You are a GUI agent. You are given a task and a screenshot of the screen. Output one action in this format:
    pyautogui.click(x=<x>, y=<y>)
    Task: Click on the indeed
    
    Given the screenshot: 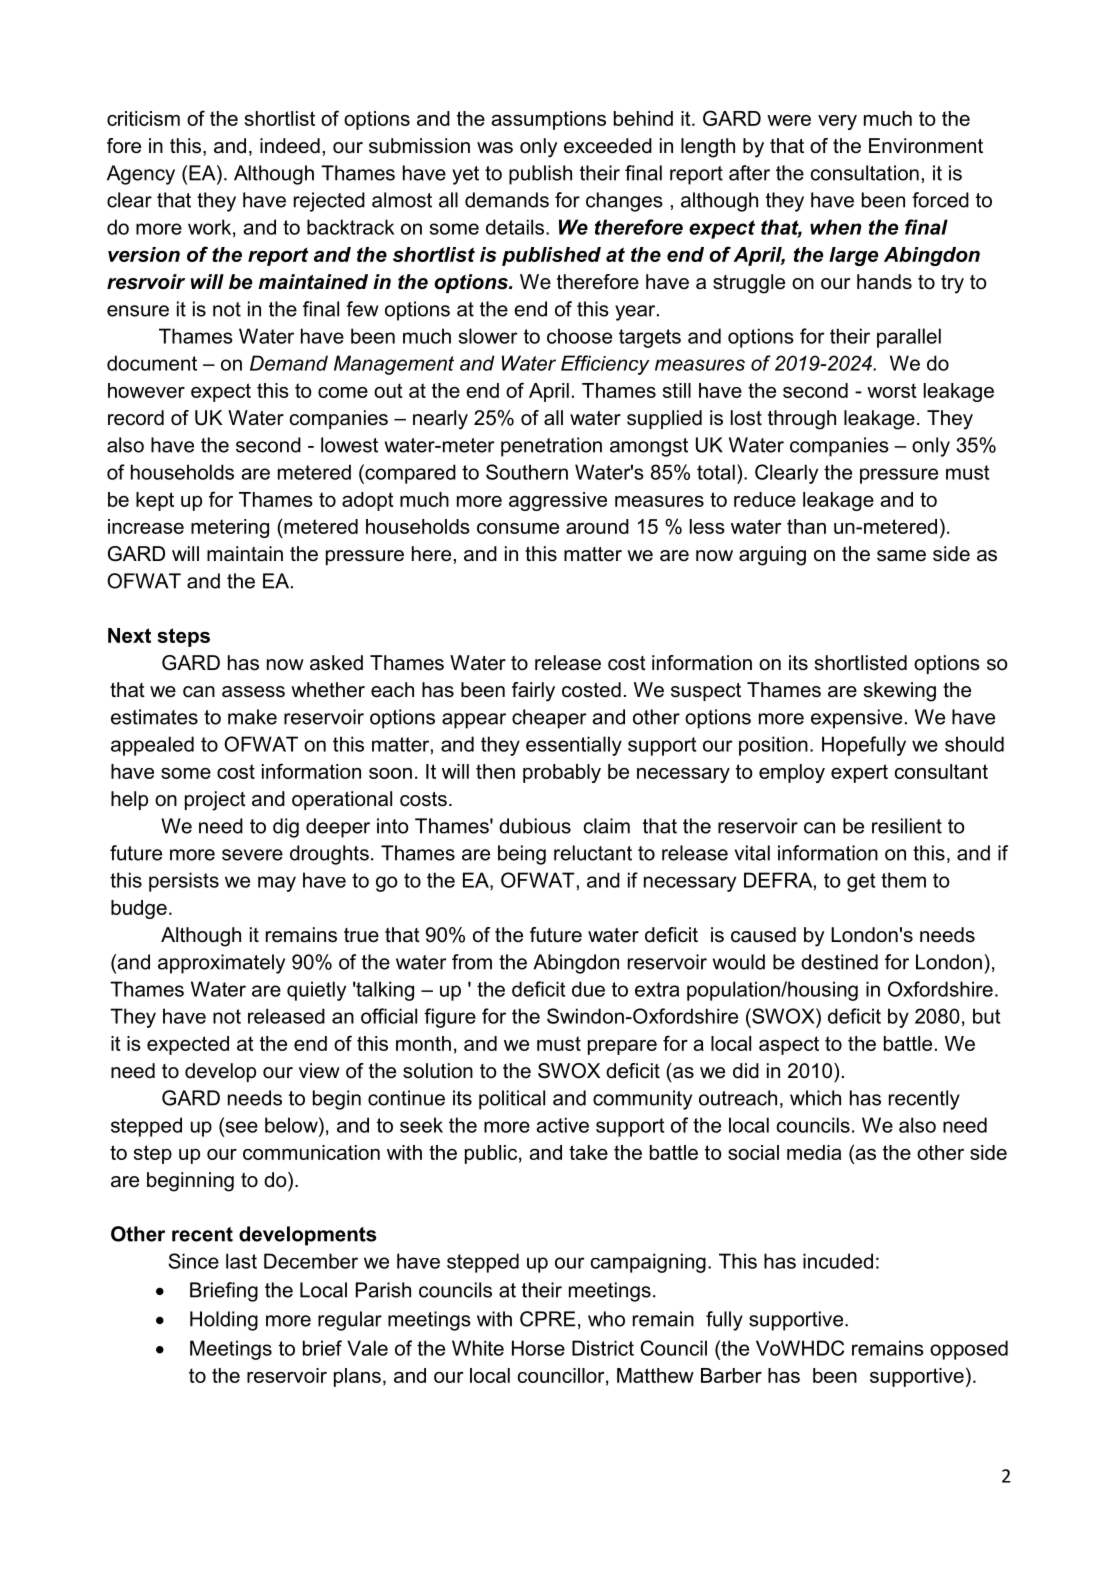 What is the action you would take?
    pyautogui.click(x=290, y=146)
